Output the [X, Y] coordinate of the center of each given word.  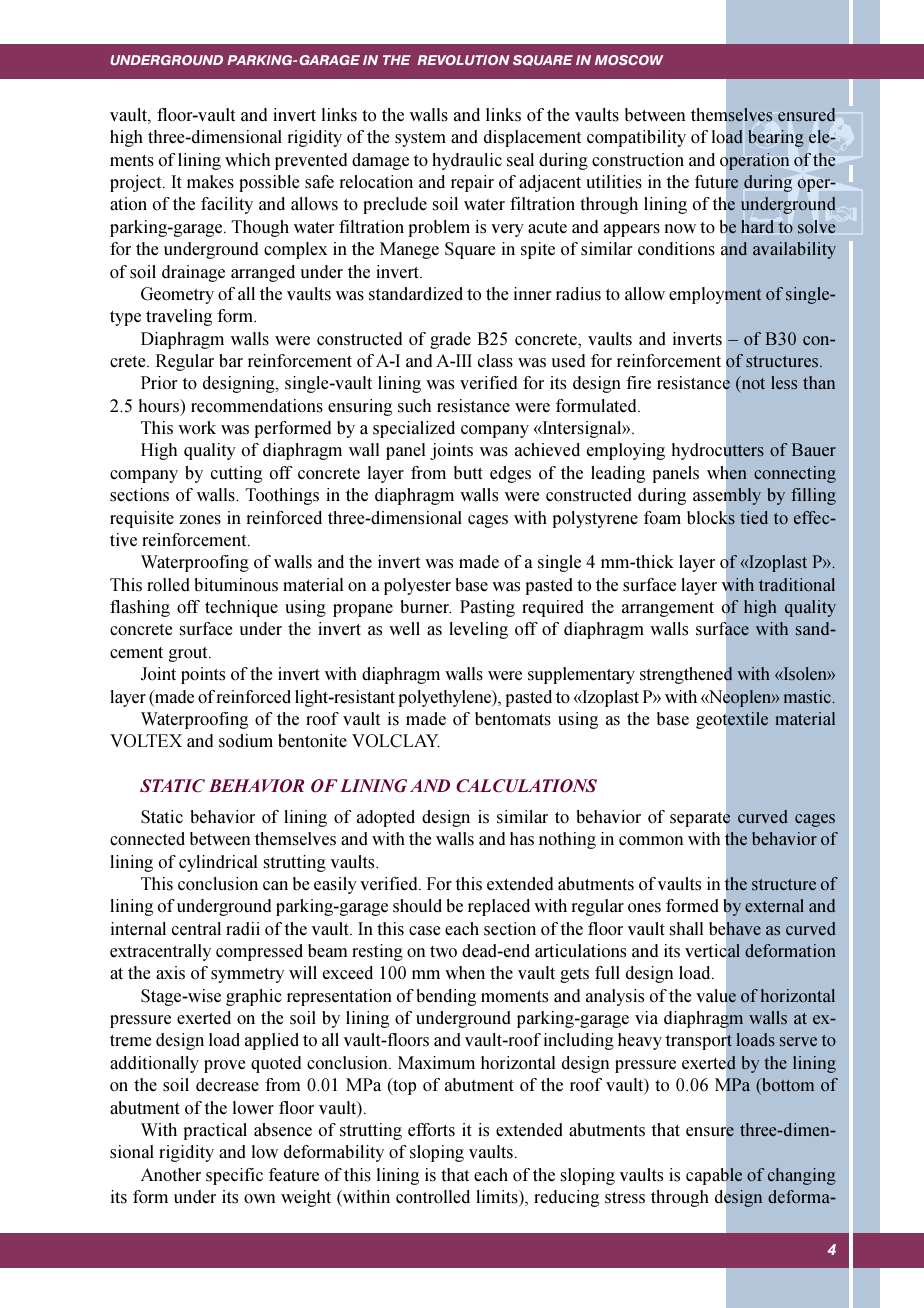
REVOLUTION [463, 60]
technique [241, 608]
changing [802, 1176]
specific [234, 1176]
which [247, 160]
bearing [776, 138]
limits [498, 1198]
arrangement [668, 609]
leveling [478, 630]
